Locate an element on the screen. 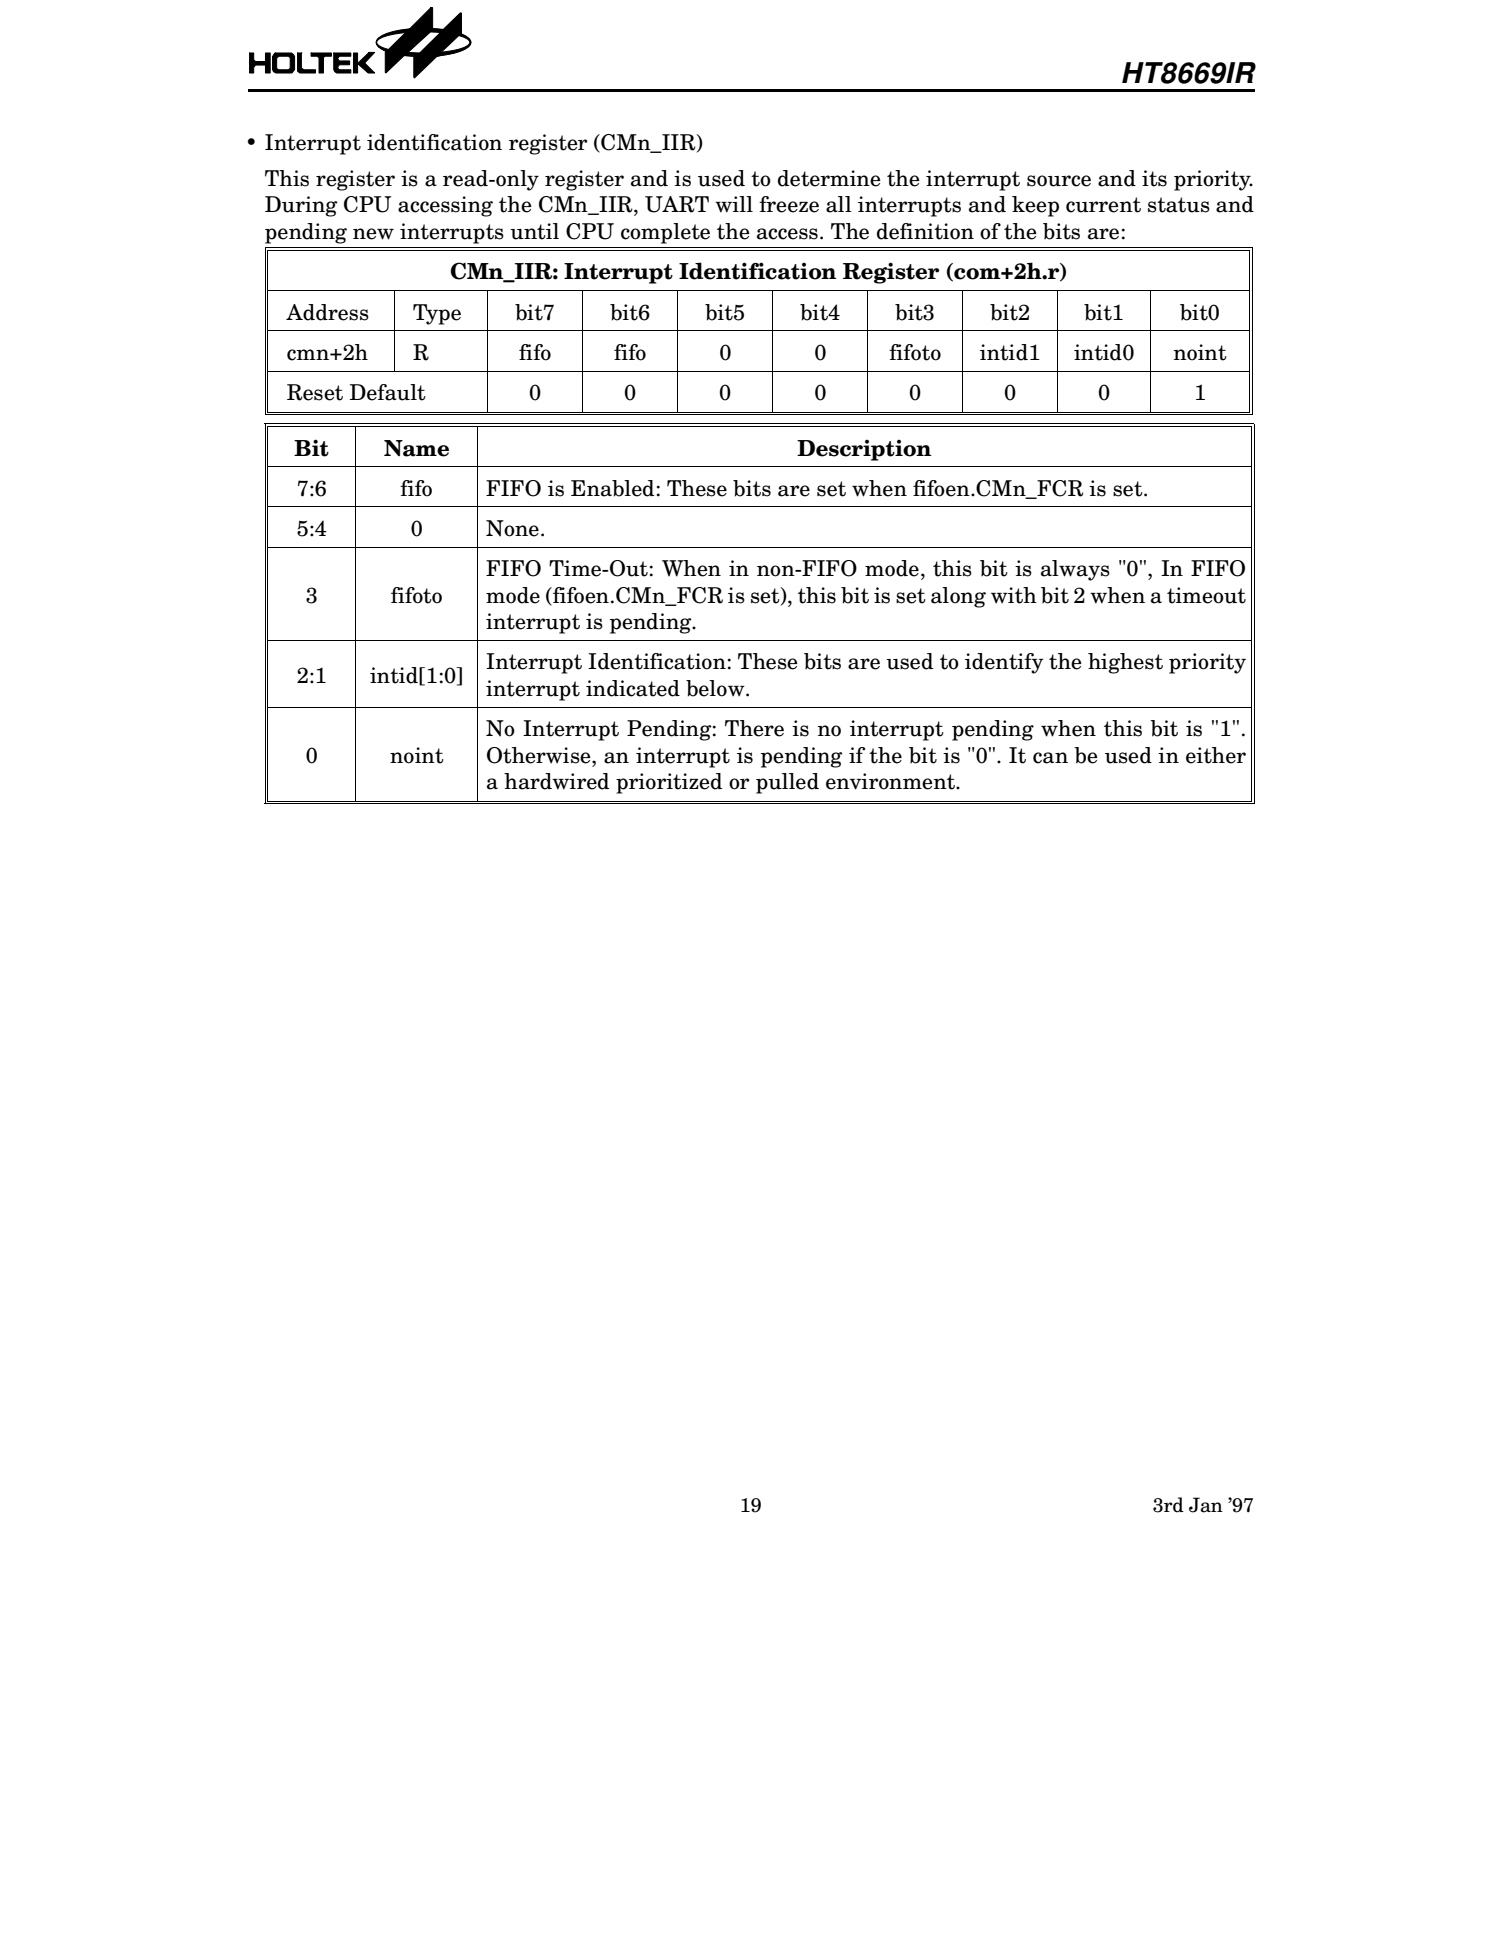 The width and height of the screenshot is (1501, 1943). can is located at coordinates (1050, 758).
